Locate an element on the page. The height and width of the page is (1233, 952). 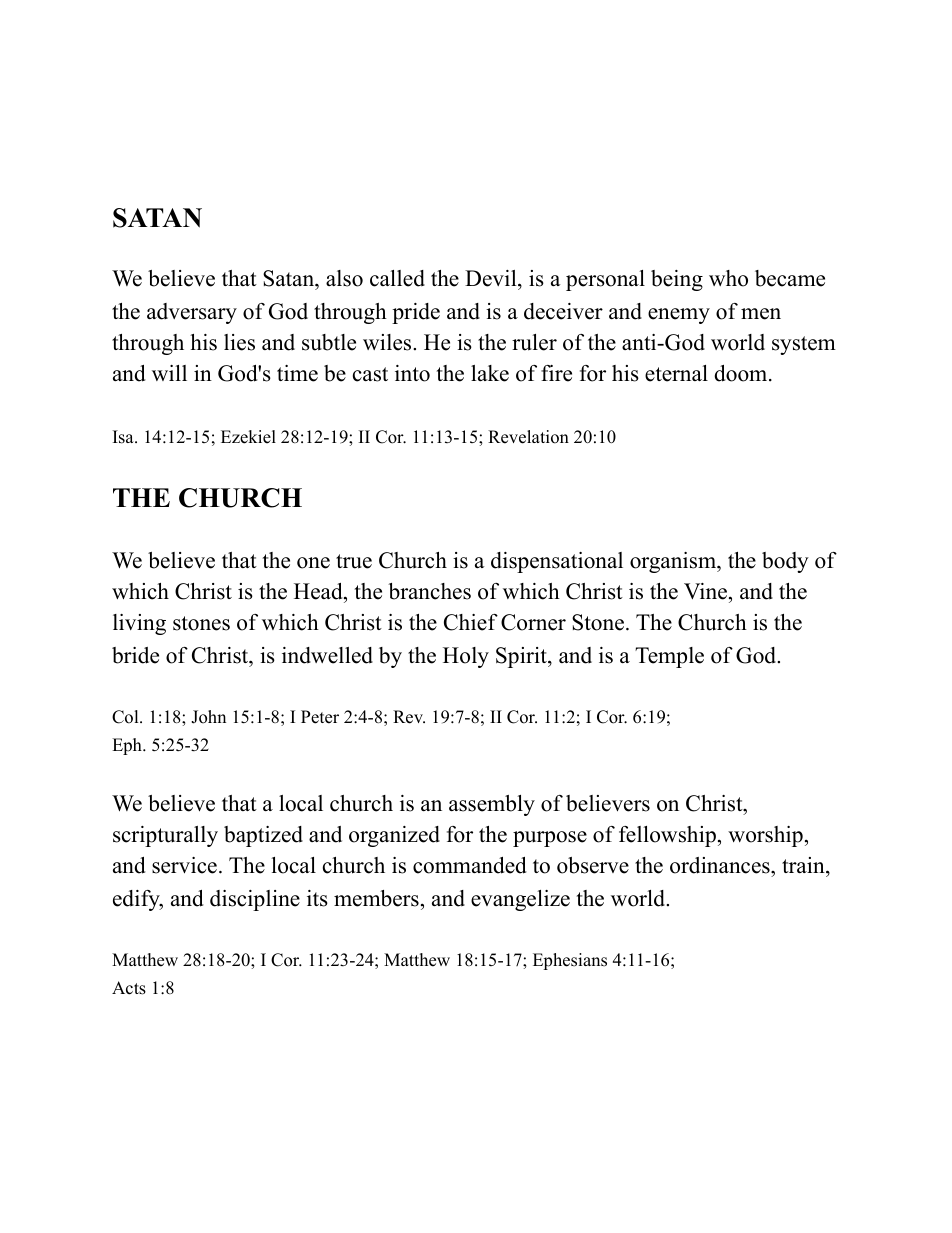
who is located at coordinates (728, 278).
